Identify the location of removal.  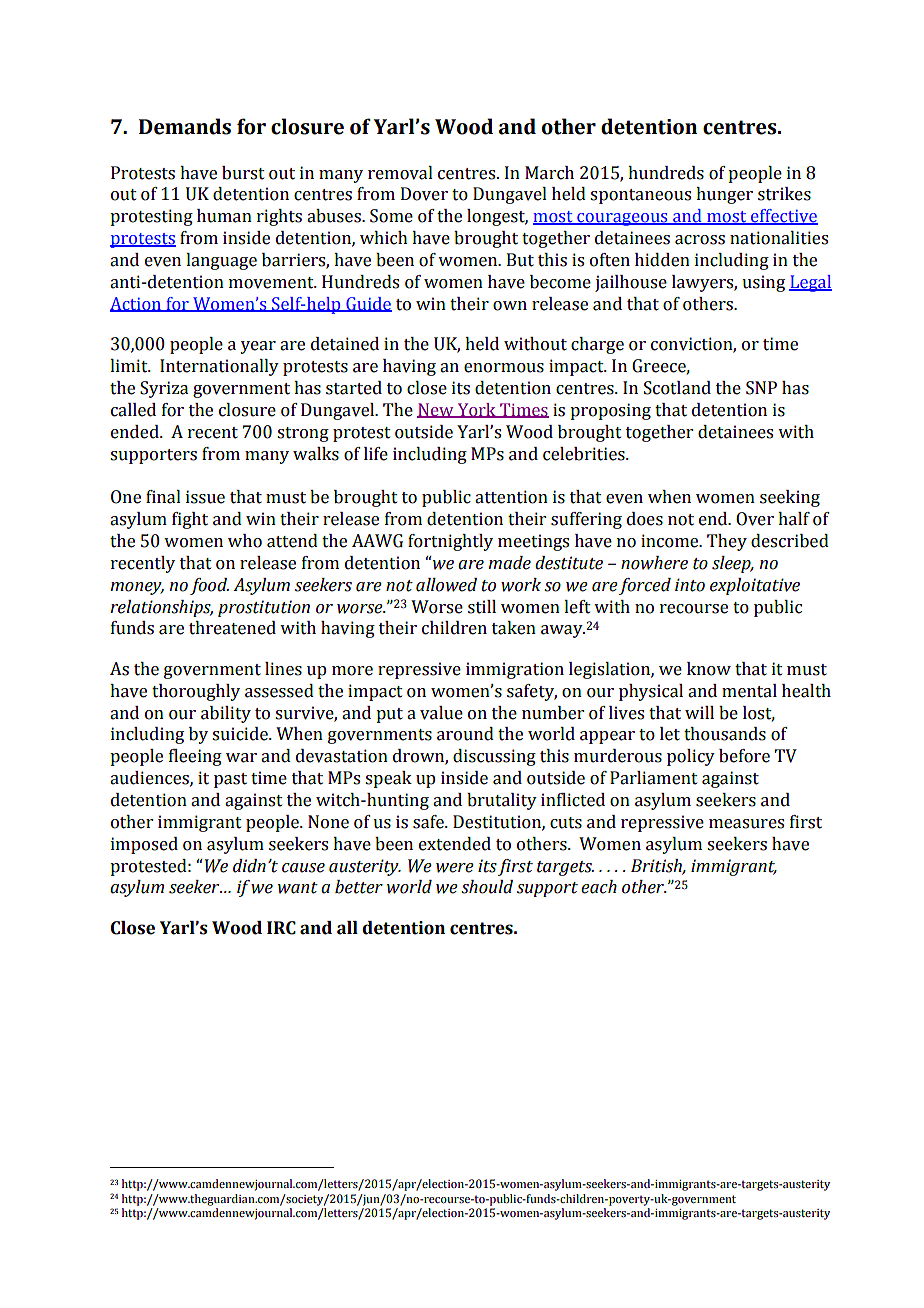
(400, 173).
